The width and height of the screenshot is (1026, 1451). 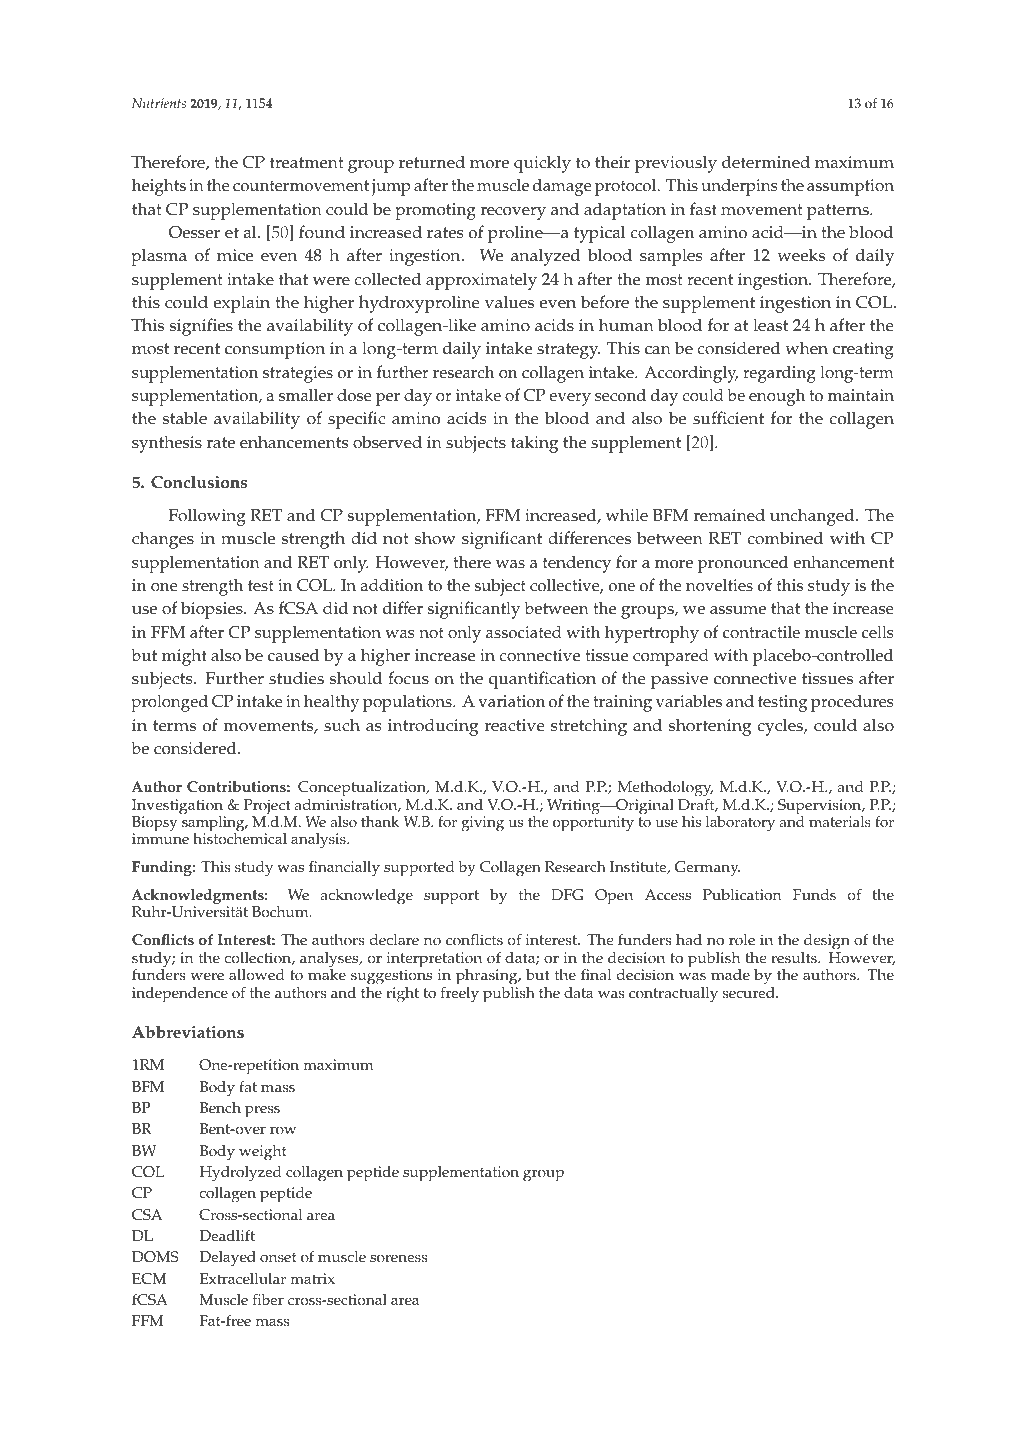 I want to click on sampling, so click(x=214, y=824).
